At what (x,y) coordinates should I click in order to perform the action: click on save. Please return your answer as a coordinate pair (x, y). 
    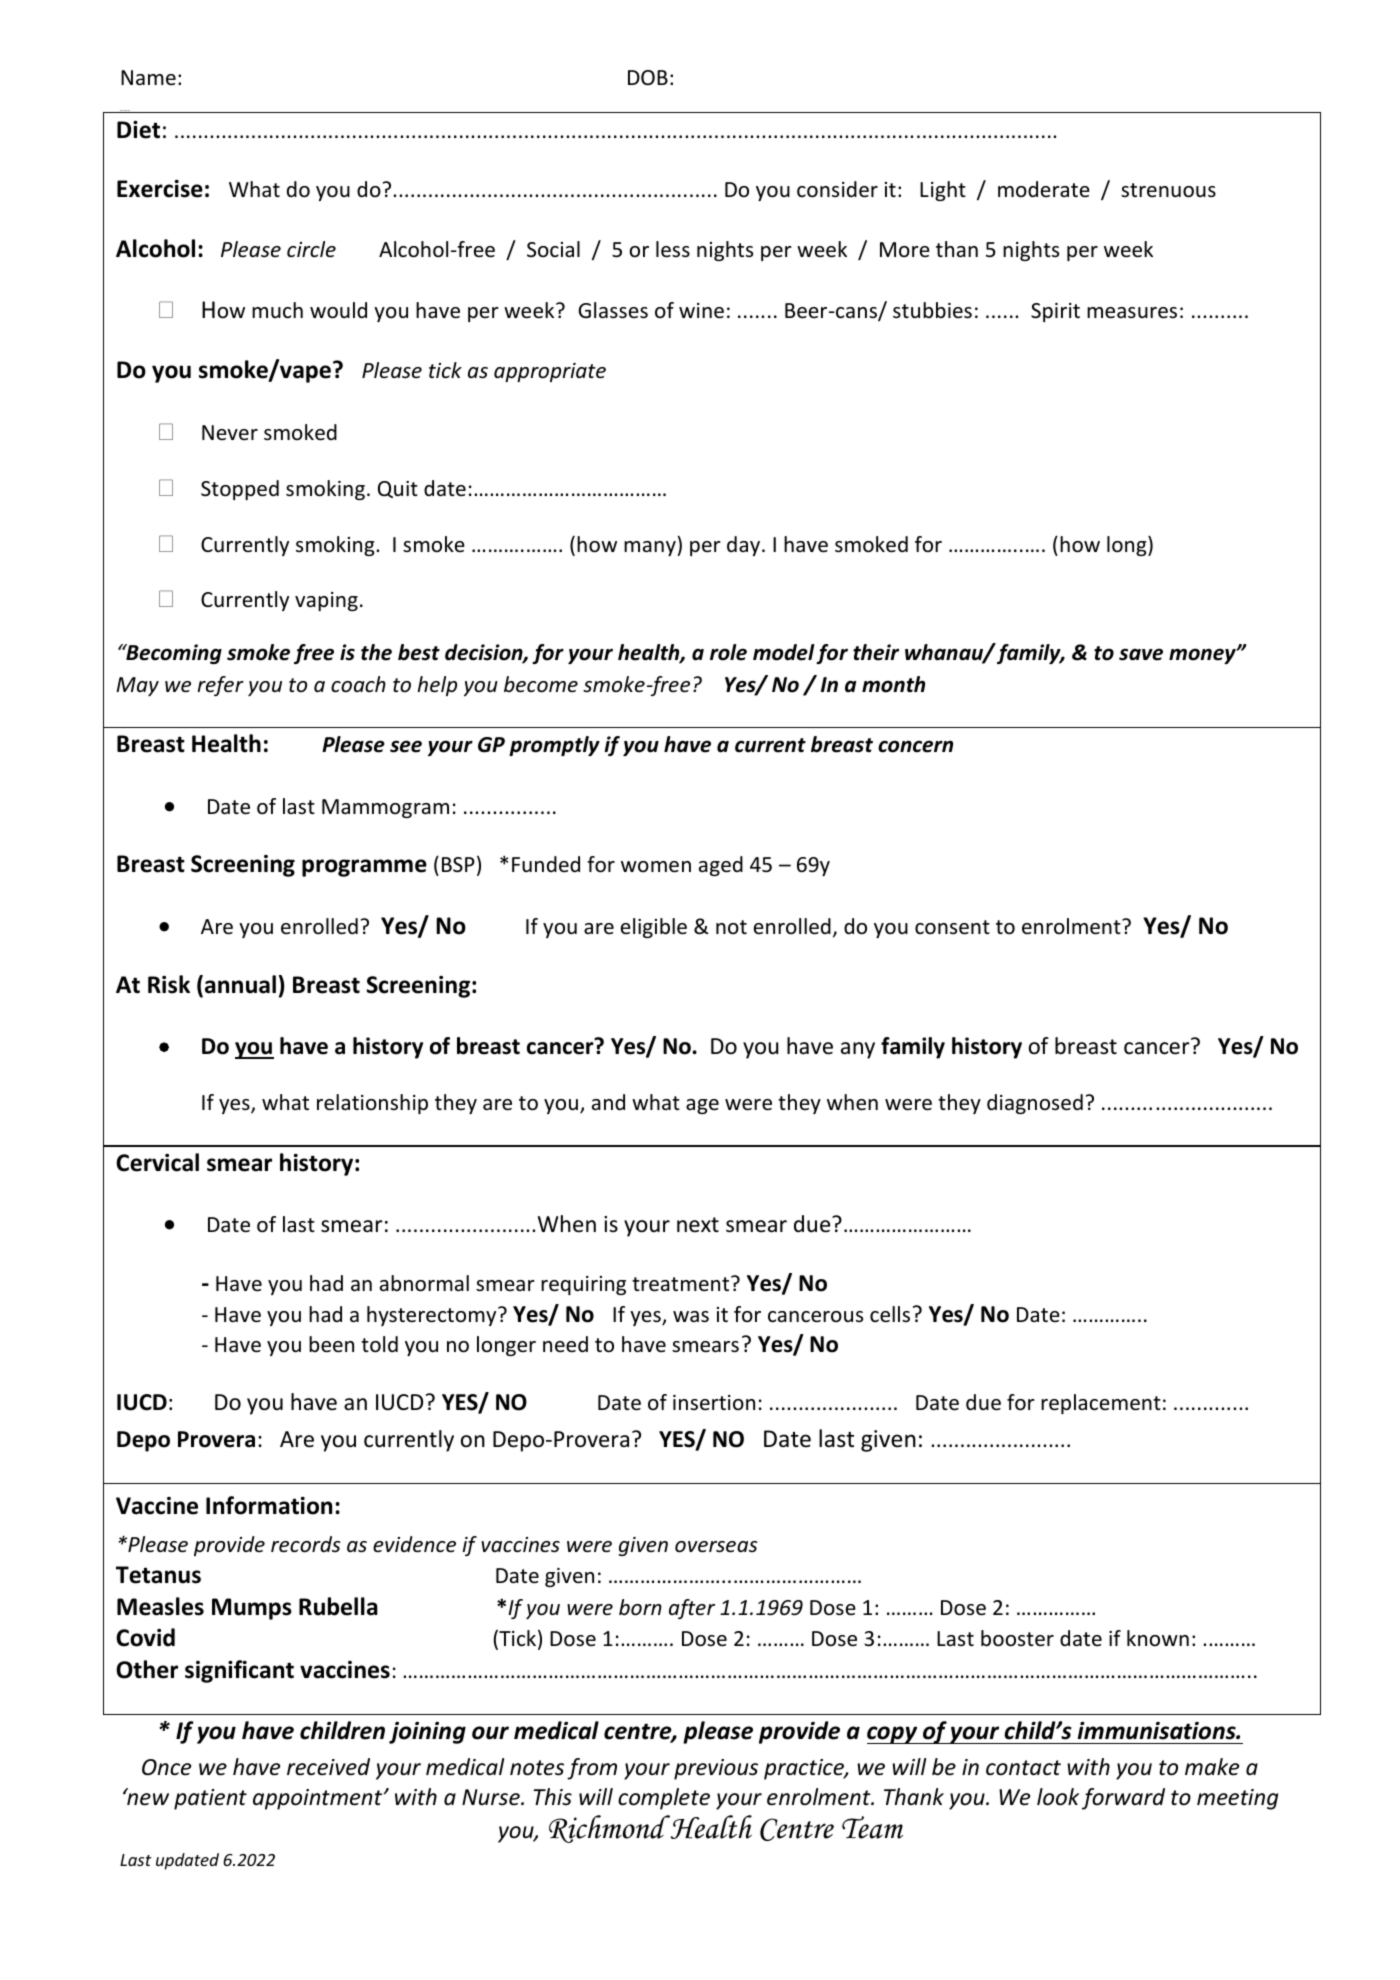
    Looking at the image, I should click on (1141, 654).
